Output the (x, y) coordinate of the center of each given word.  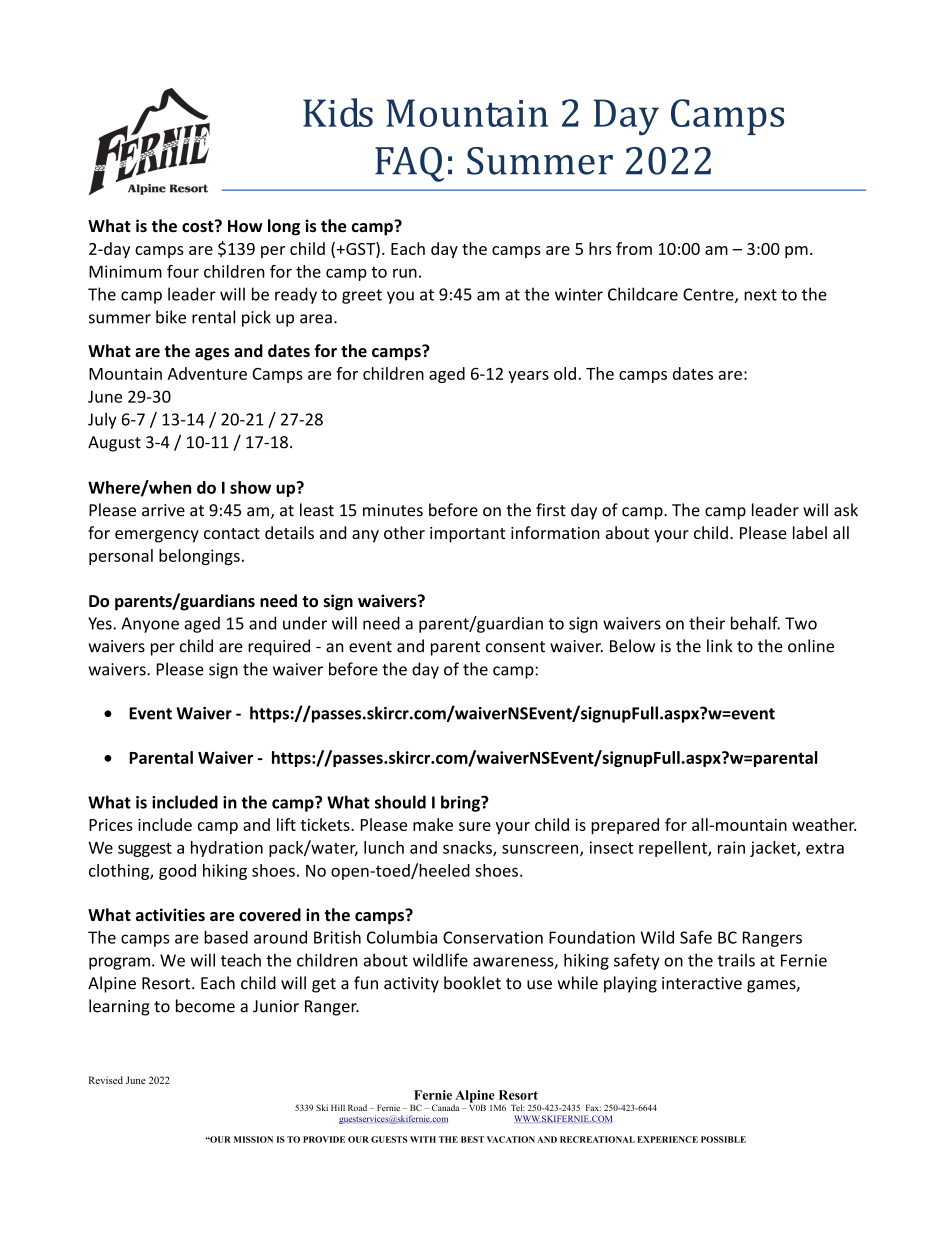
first (551, 510)
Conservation (493, 937)
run (405, 273)
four (183, 271)
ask (846, 510)
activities (170, 915)
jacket (774, 849)
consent (515, 647)
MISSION (253, 1139)
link (720, 645)
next (760, 295)
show (250, 487)
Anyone (150, 625)
